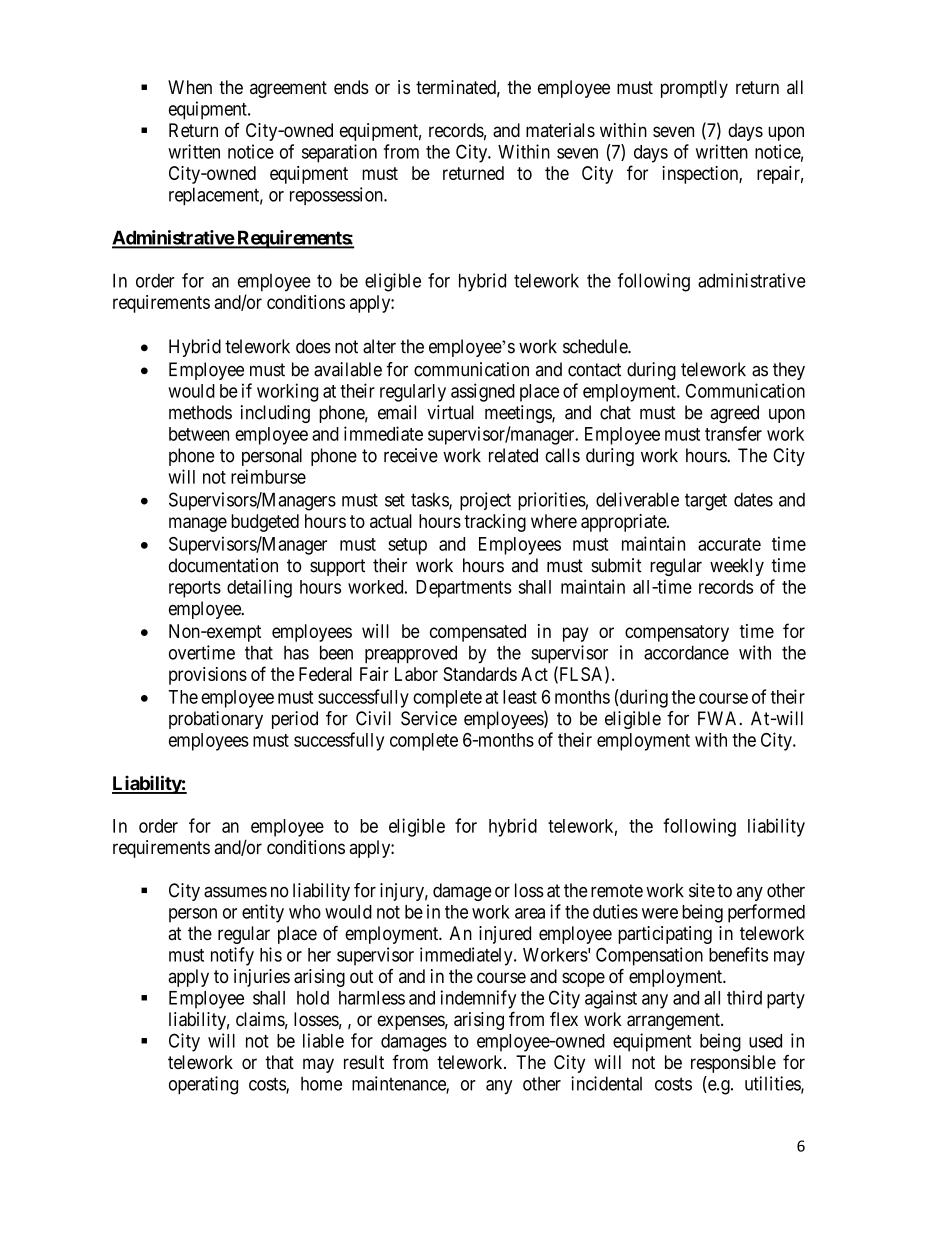  I want to click on agreement, so click(288, 89).
